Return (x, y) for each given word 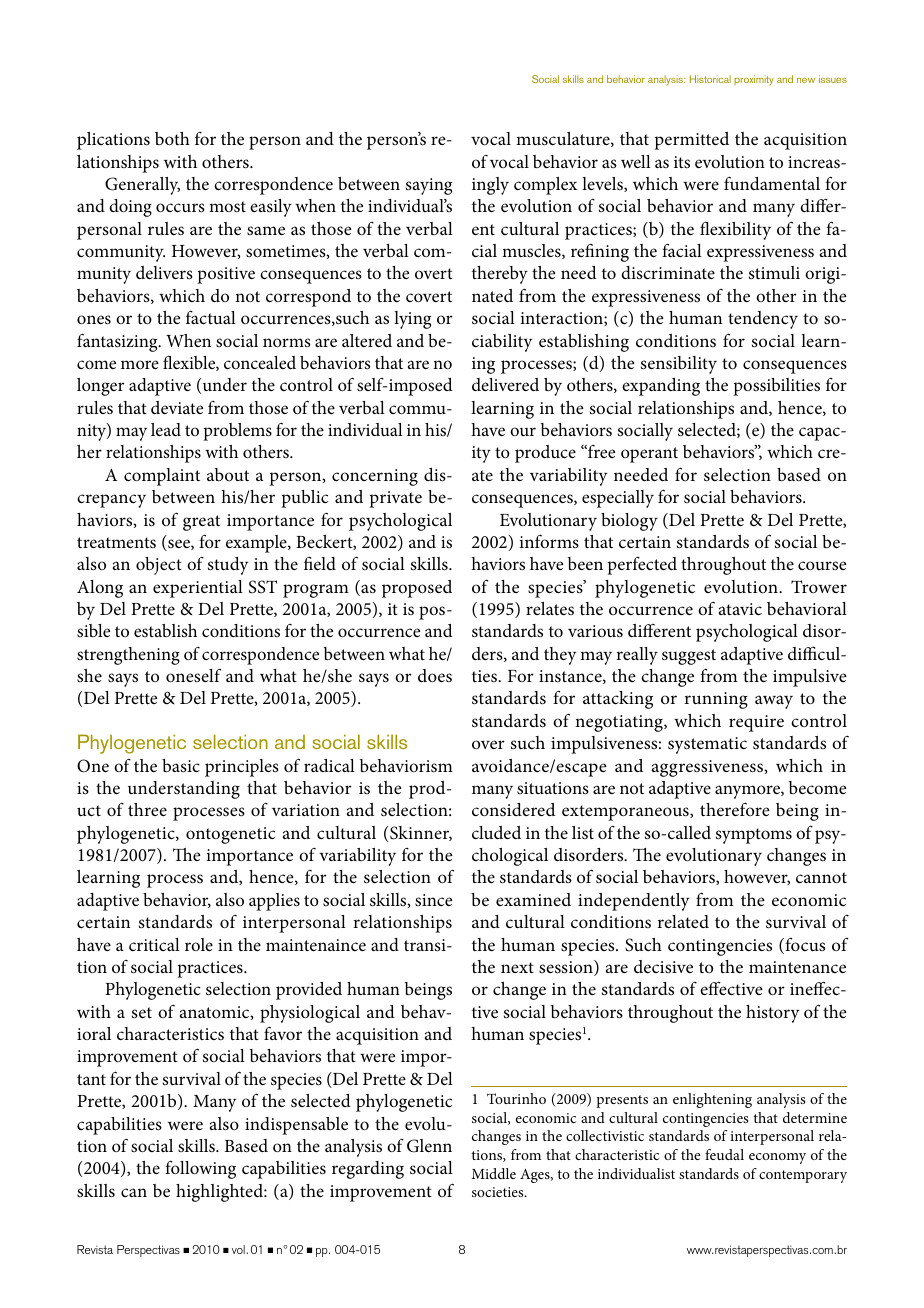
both (172, 138)
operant (649, 455)
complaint (162, 477)
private (395, 499)
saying (429, 186)
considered (513, 809)
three (147, 809)
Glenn (429, 1146)
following (200, 1169)
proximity (754, 80)
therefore (735, 809)
